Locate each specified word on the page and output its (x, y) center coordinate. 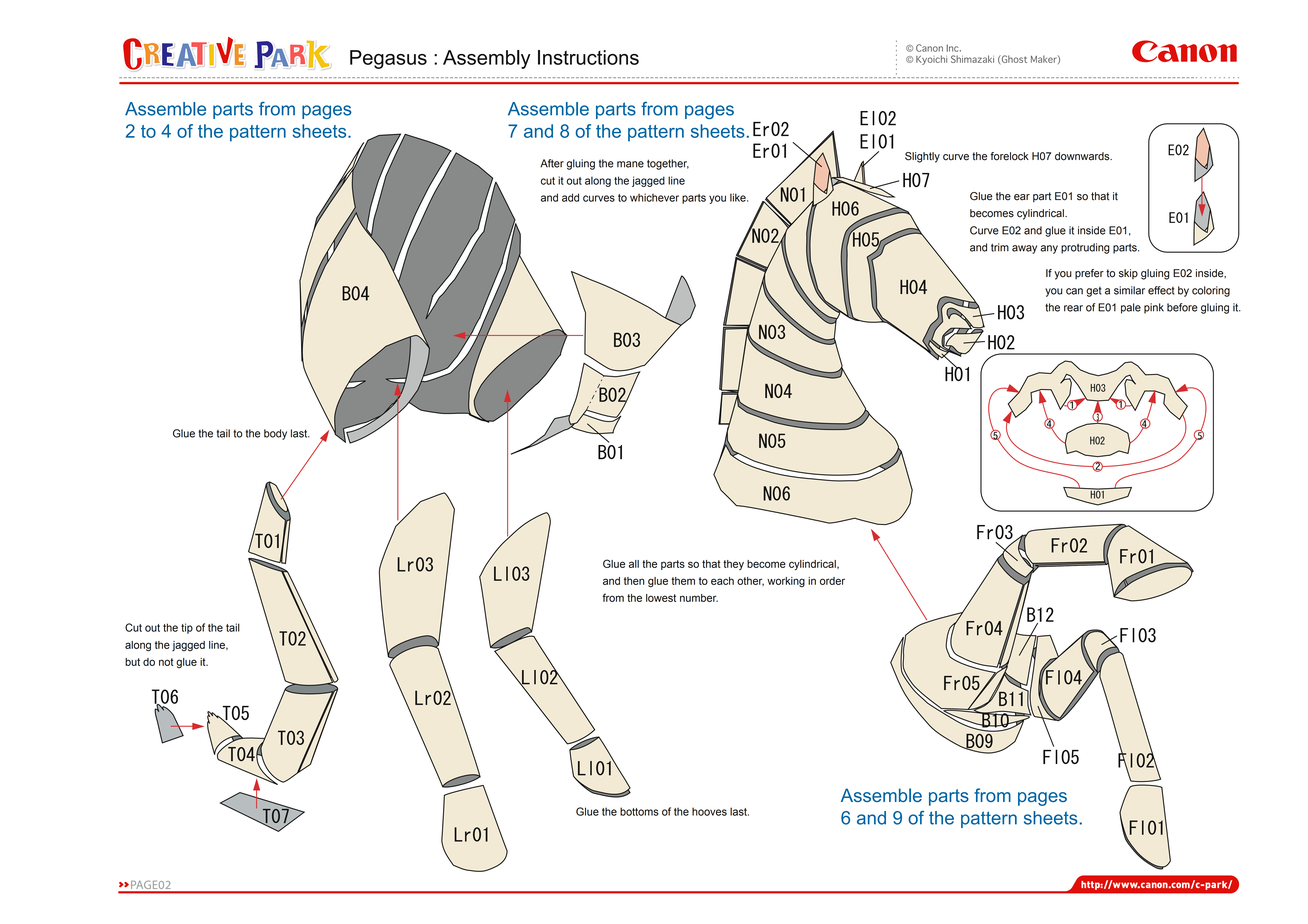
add (570, 197)
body (275, 434)
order (832, 581)
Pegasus (388, 59)
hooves (709, 811)
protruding (1085, 248)
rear (1073, 308)
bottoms (639, 811)
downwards (1083, 156)
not (166, 662)
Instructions (588, 57)
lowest (661, 598)
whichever (654, 197)
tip (187, 628)
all (634, 564)
